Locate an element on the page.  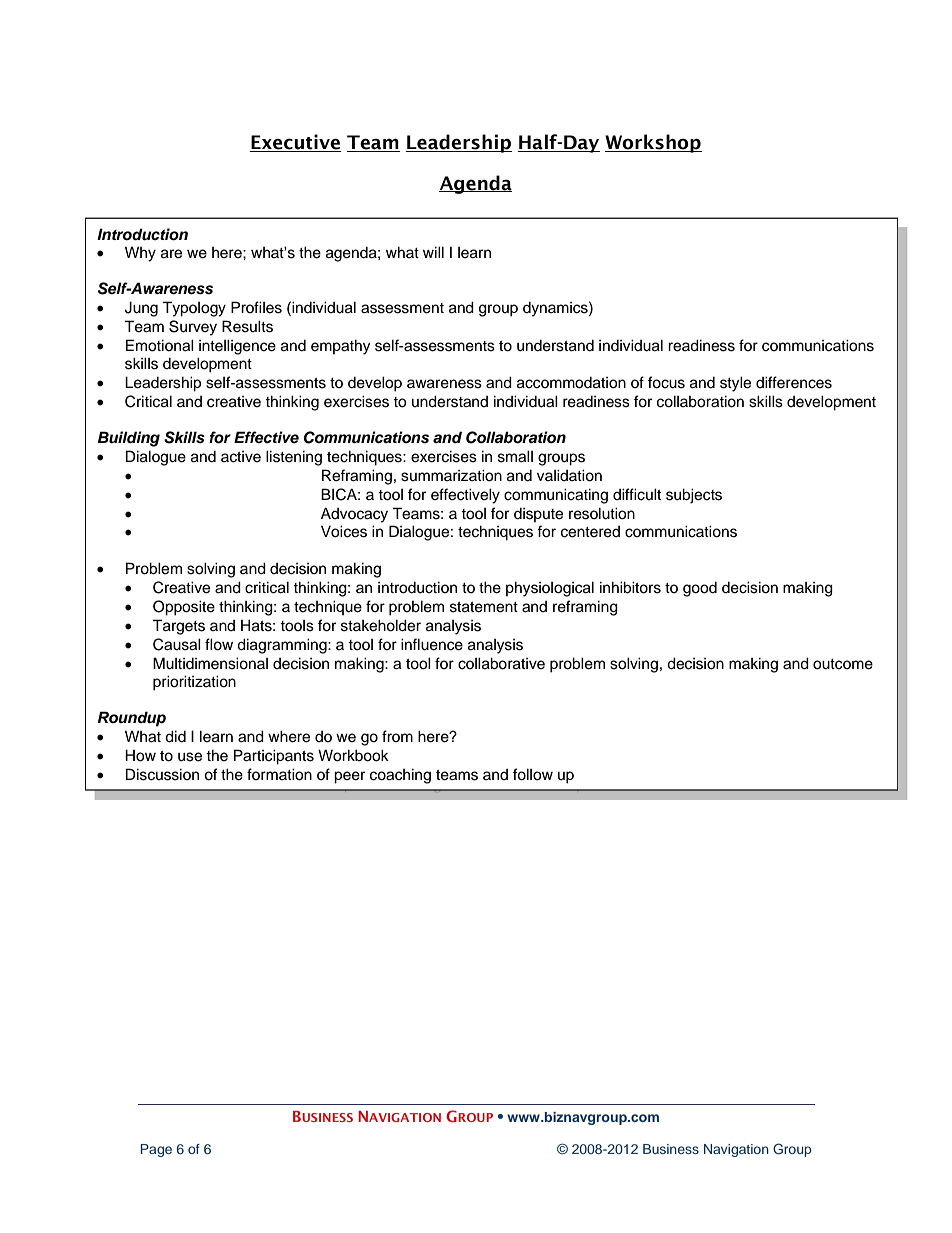
follow is located at coordinates (533, 774).
